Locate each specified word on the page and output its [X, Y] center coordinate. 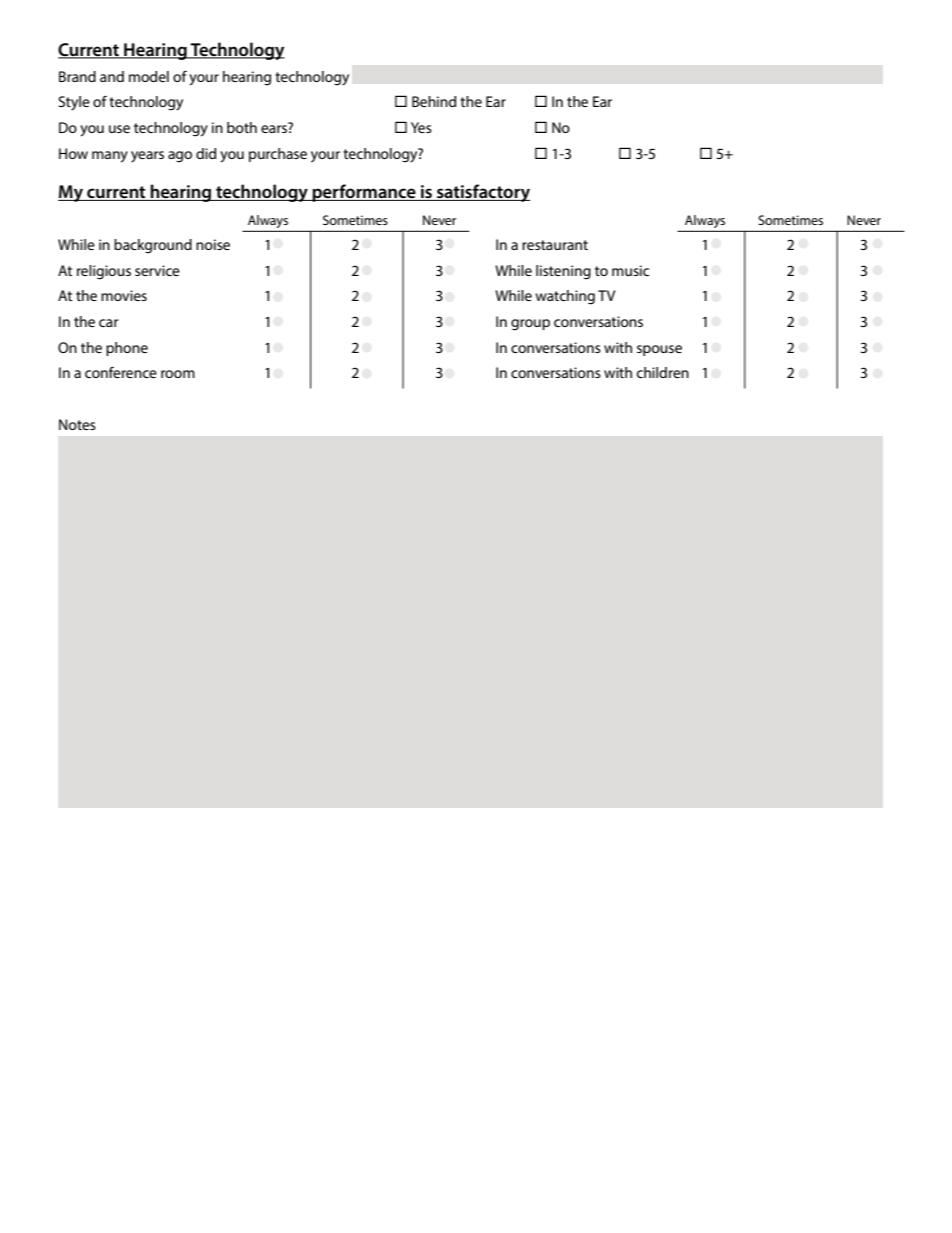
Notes [77, 424]
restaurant [555, 245]
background [153, 246]
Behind [434, 101]
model [149, 76]
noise [213, 244]
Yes [421, 127]
